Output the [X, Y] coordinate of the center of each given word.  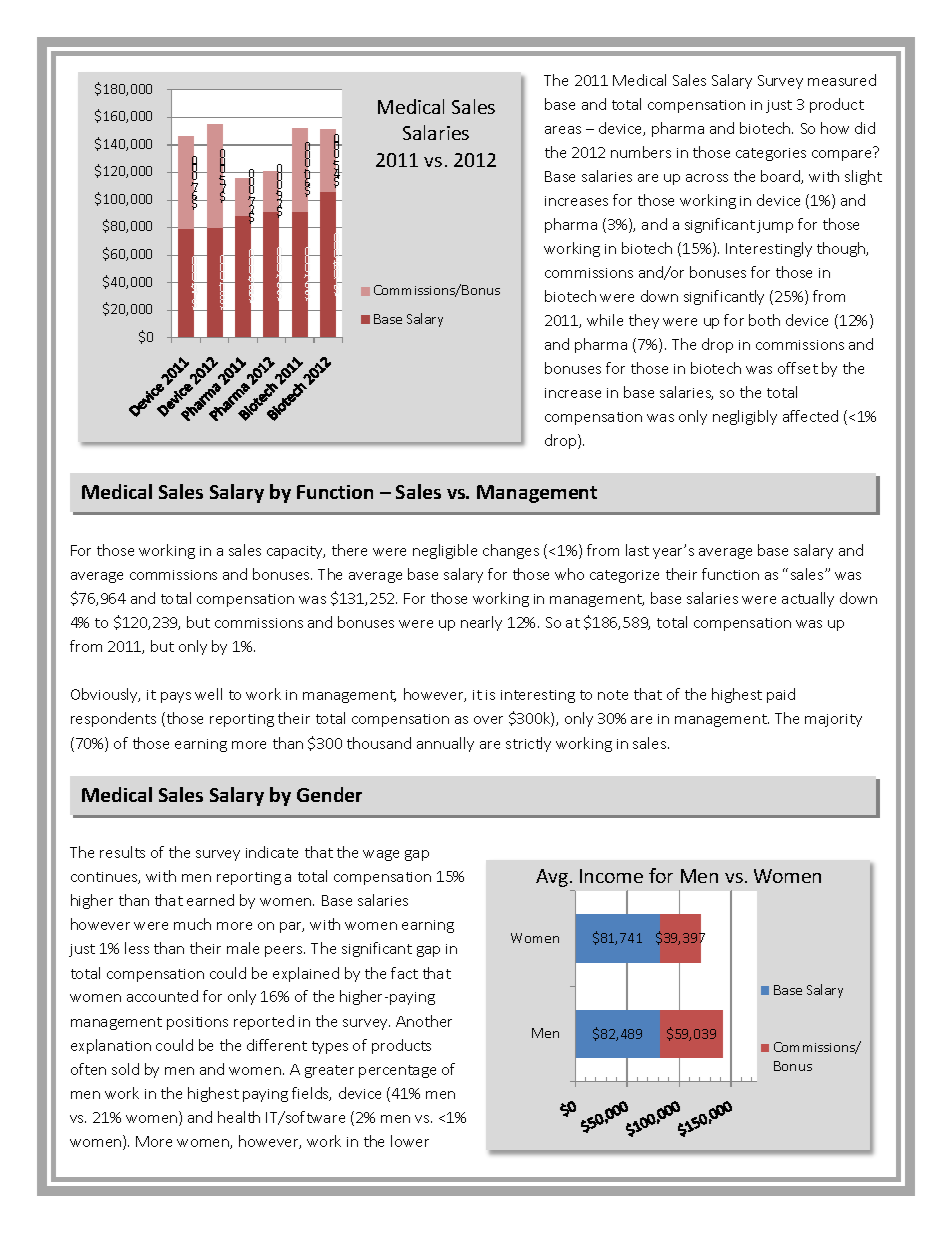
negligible [445, 551]
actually [808, 599]
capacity [296, 552]
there [349, 550]
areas [563, 130]
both [764, 320]
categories [771, 154]
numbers [641, 152]
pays [176, 697]
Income [611, 876]
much [192, 924]
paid [781, 695]
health [239, 1117]
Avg [552, 878]
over [488, 720]
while [605, 320]
